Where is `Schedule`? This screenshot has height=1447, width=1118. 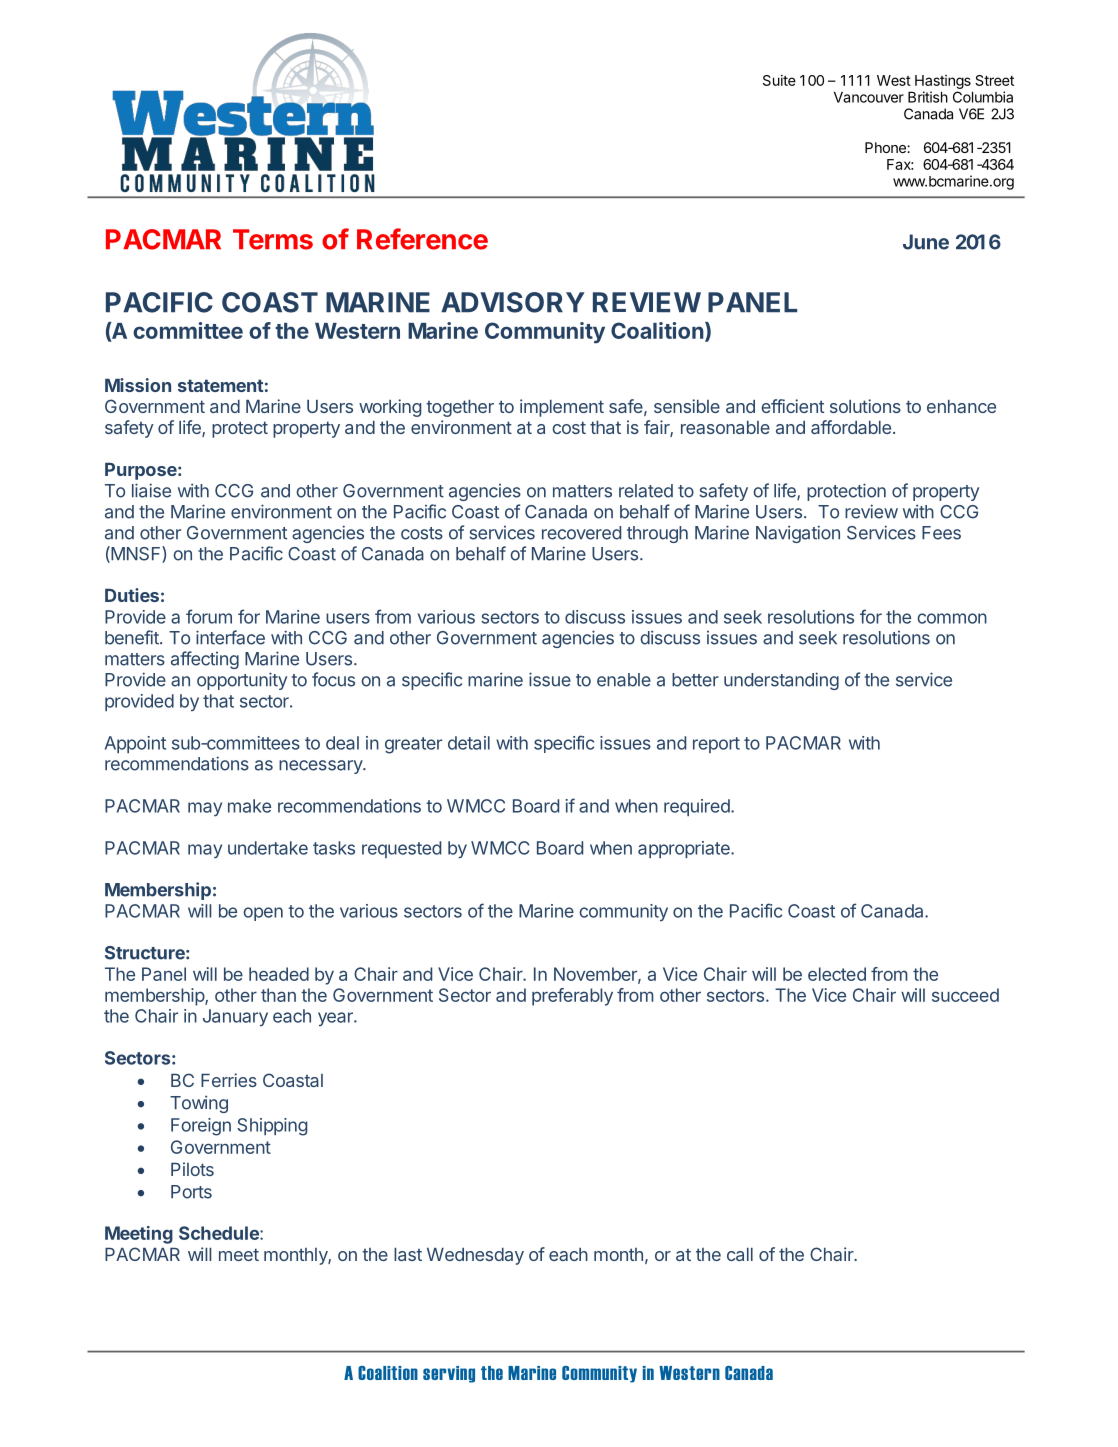 Schedule is located at coordinates (220, 1233).
